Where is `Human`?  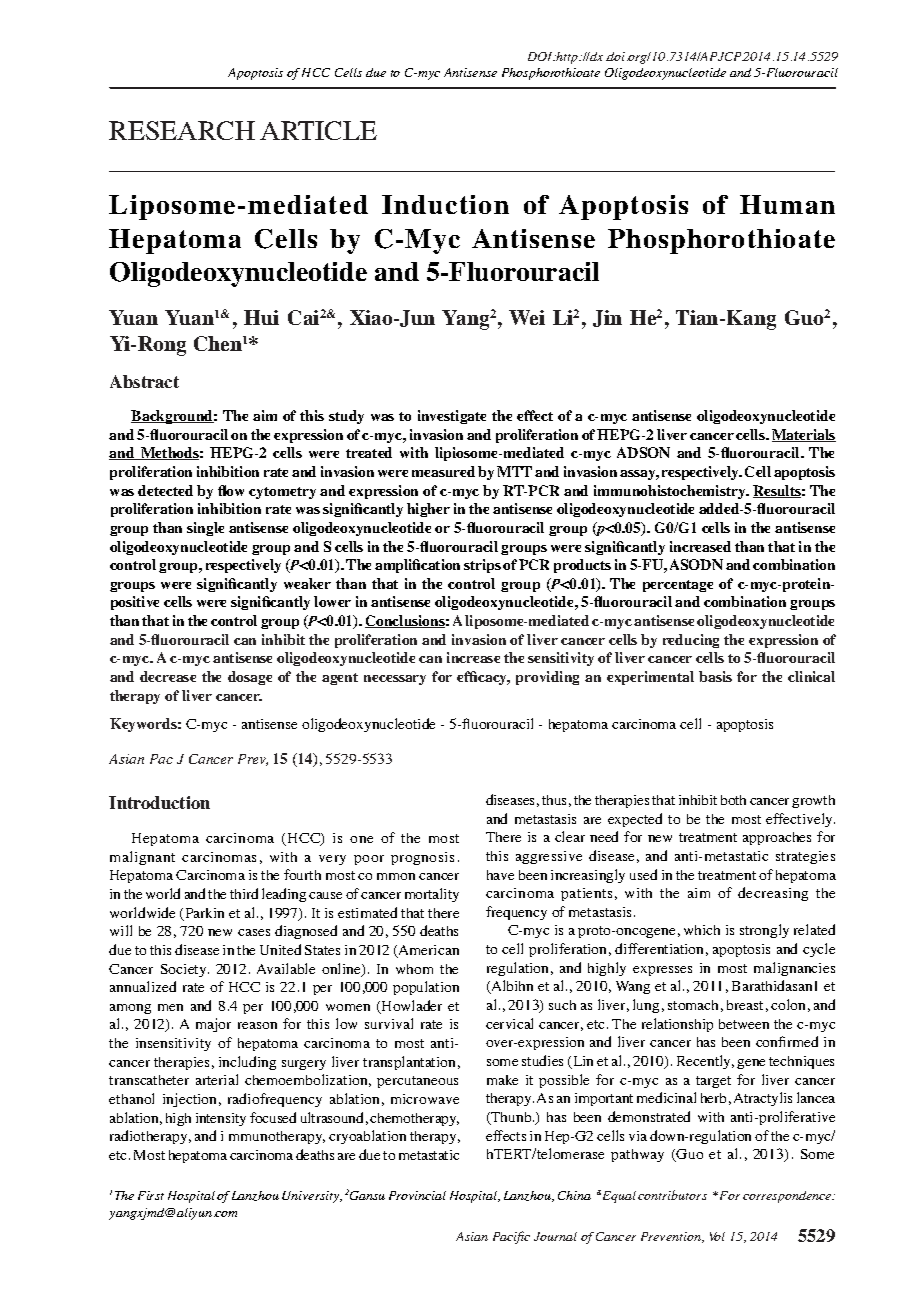
Human is located at coordinates (787, 204).
